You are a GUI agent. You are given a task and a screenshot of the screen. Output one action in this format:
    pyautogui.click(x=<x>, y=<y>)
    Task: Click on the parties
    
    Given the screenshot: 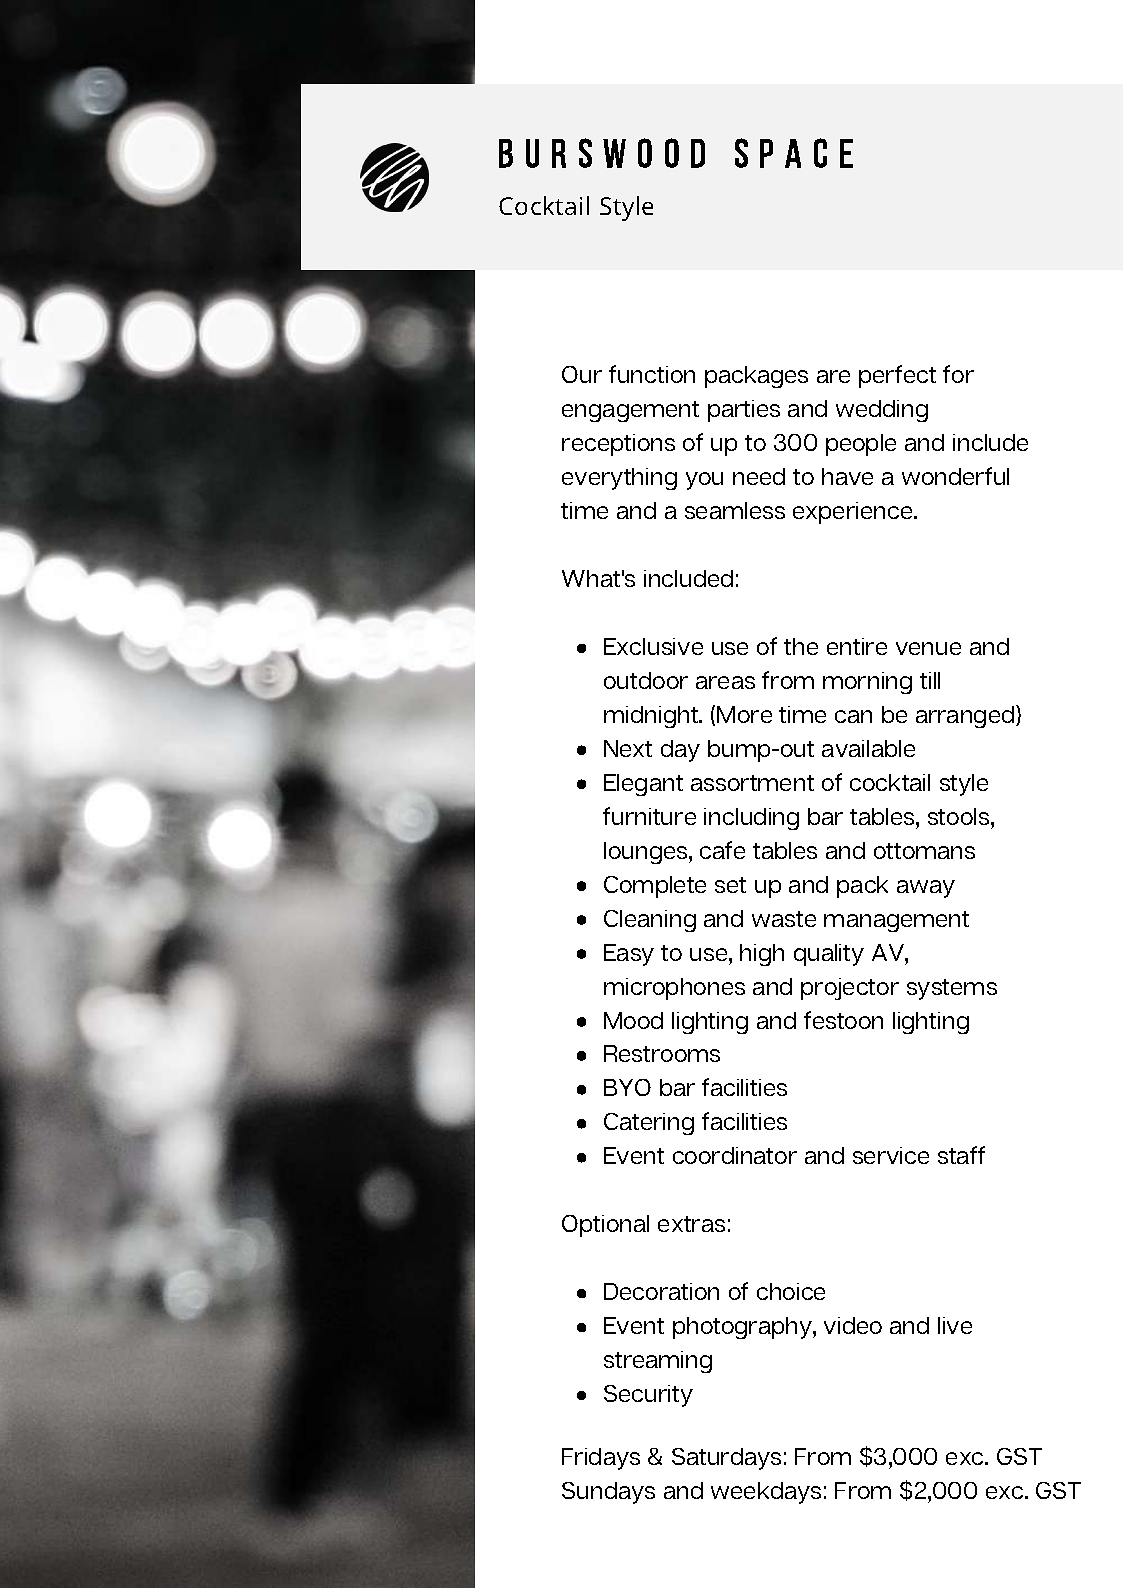 What is the action you would take?
    pyautogui.click(x=744, y=411)
